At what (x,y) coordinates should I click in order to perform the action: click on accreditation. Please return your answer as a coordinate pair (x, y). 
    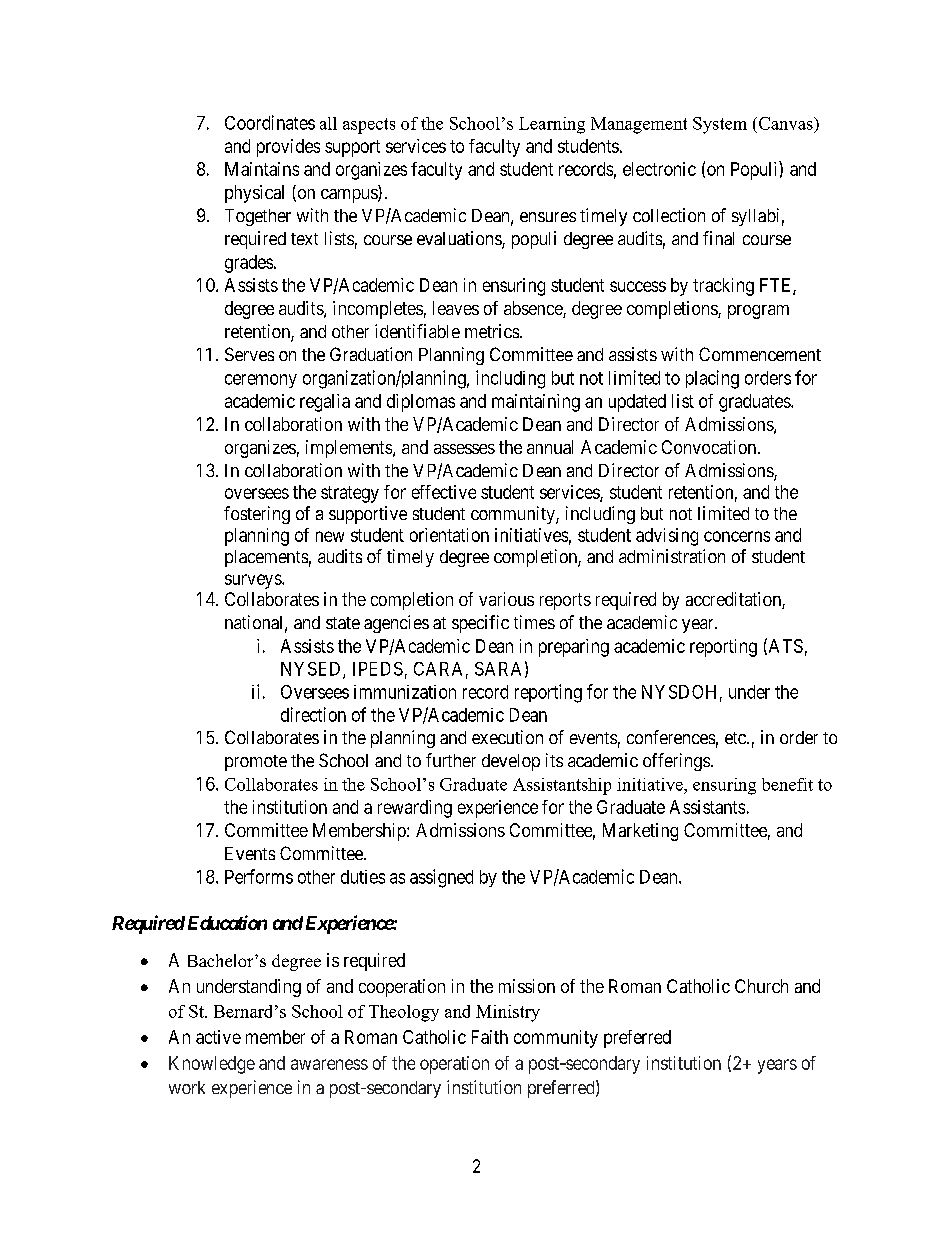
    Looking at the image, I should click on (734, 600).
